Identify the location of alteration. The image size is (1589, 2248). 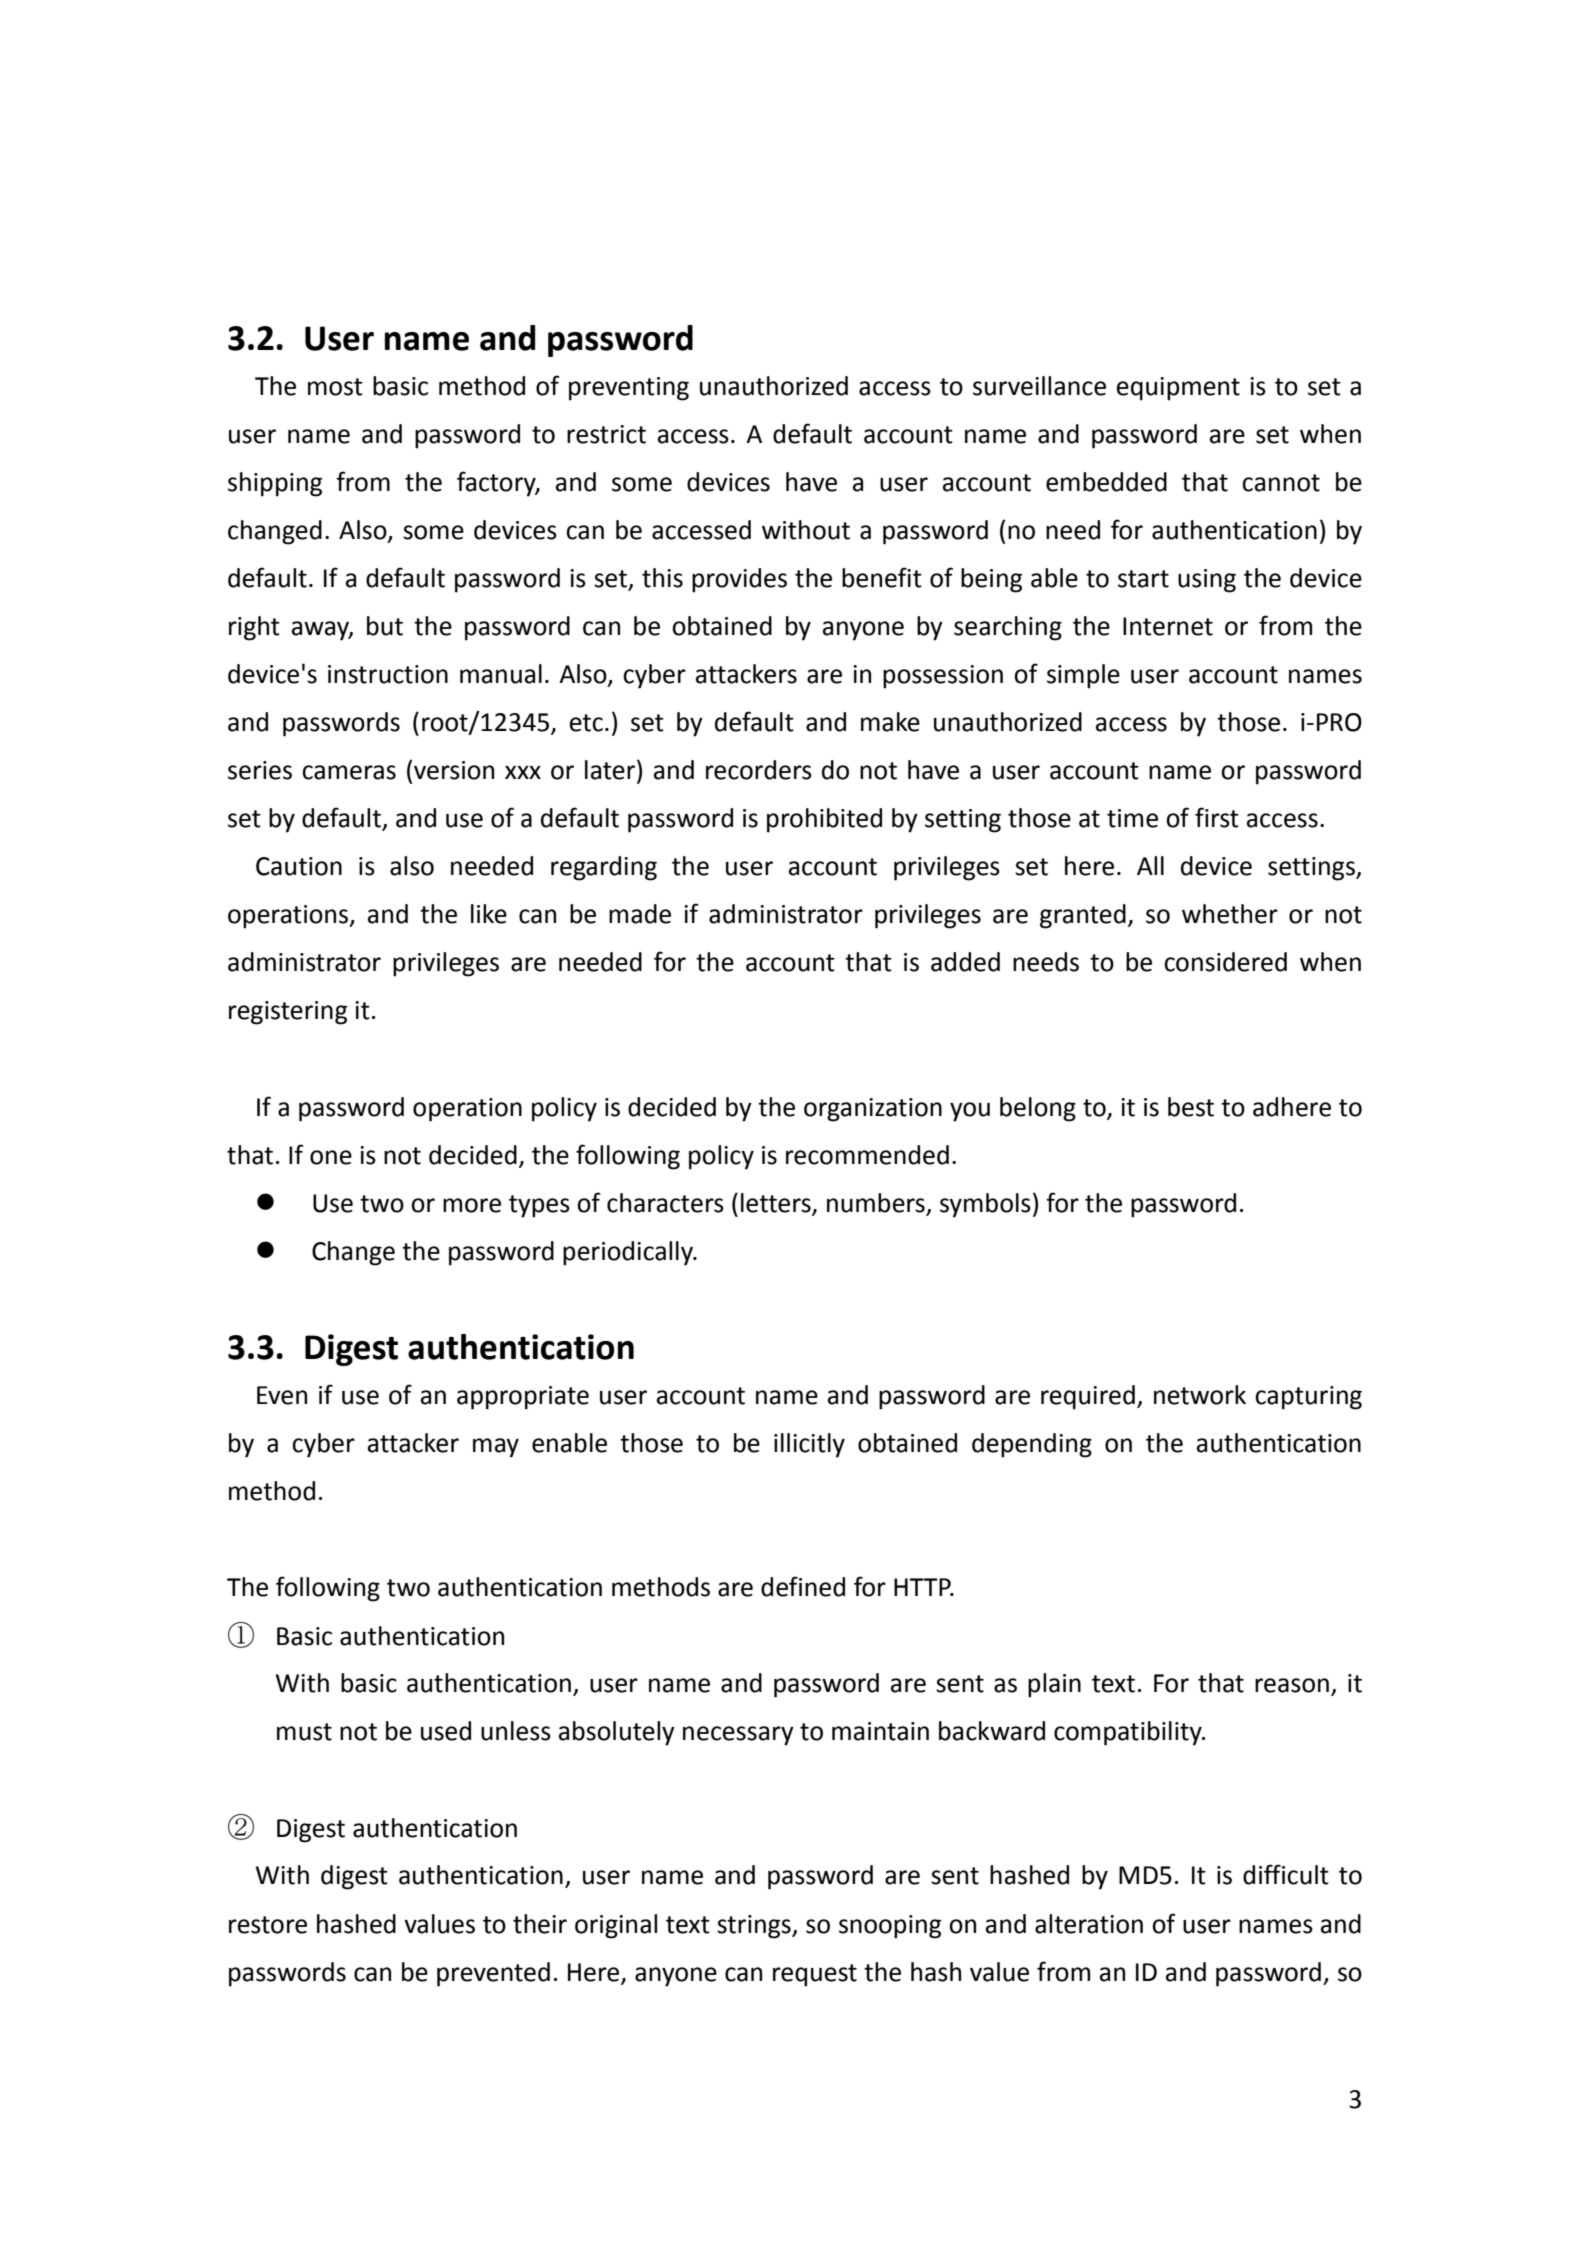
(1089, 1924).
